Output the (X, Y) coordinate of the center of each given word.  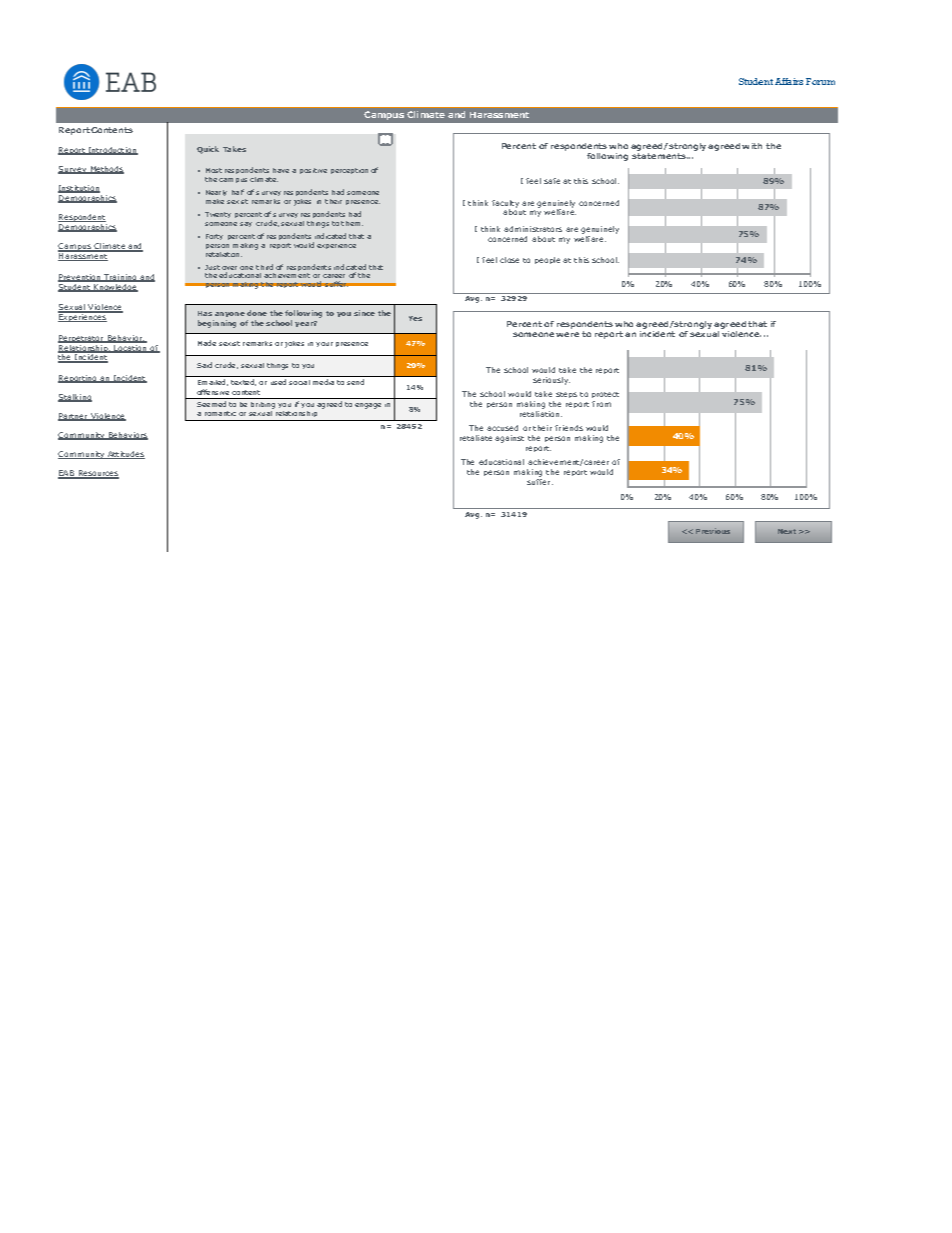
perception (349, 171)
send (355, 382)
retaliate (476, 438)
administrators (533, 229)
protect (605, 397)
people (547, 260)
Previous (713, 531)
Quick (208, 150)
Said (204, 365)
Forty (214, 237)
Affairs (789, 81)
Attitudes (125, 455)
